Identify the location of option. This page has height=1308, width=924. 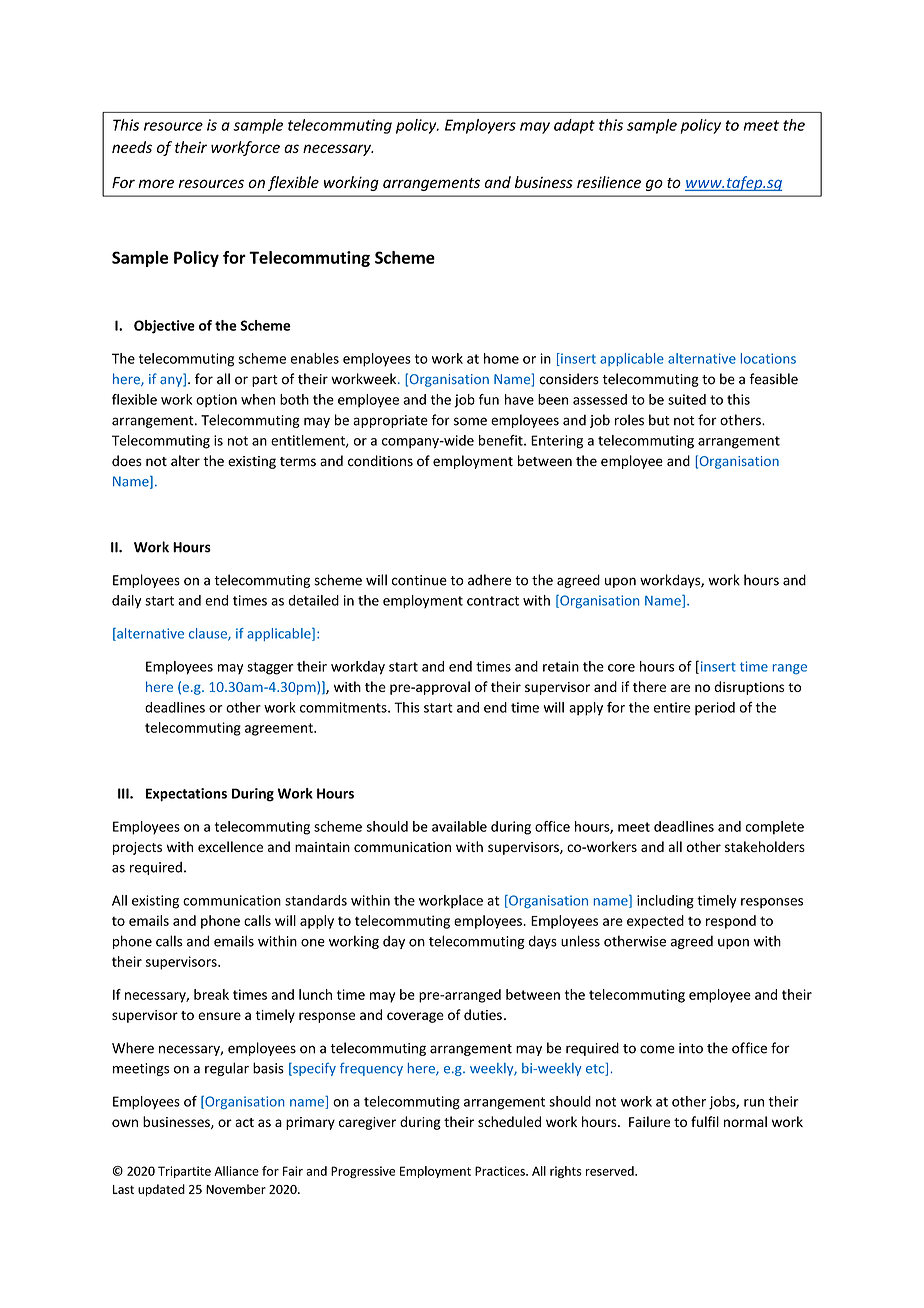
(216, 401).
